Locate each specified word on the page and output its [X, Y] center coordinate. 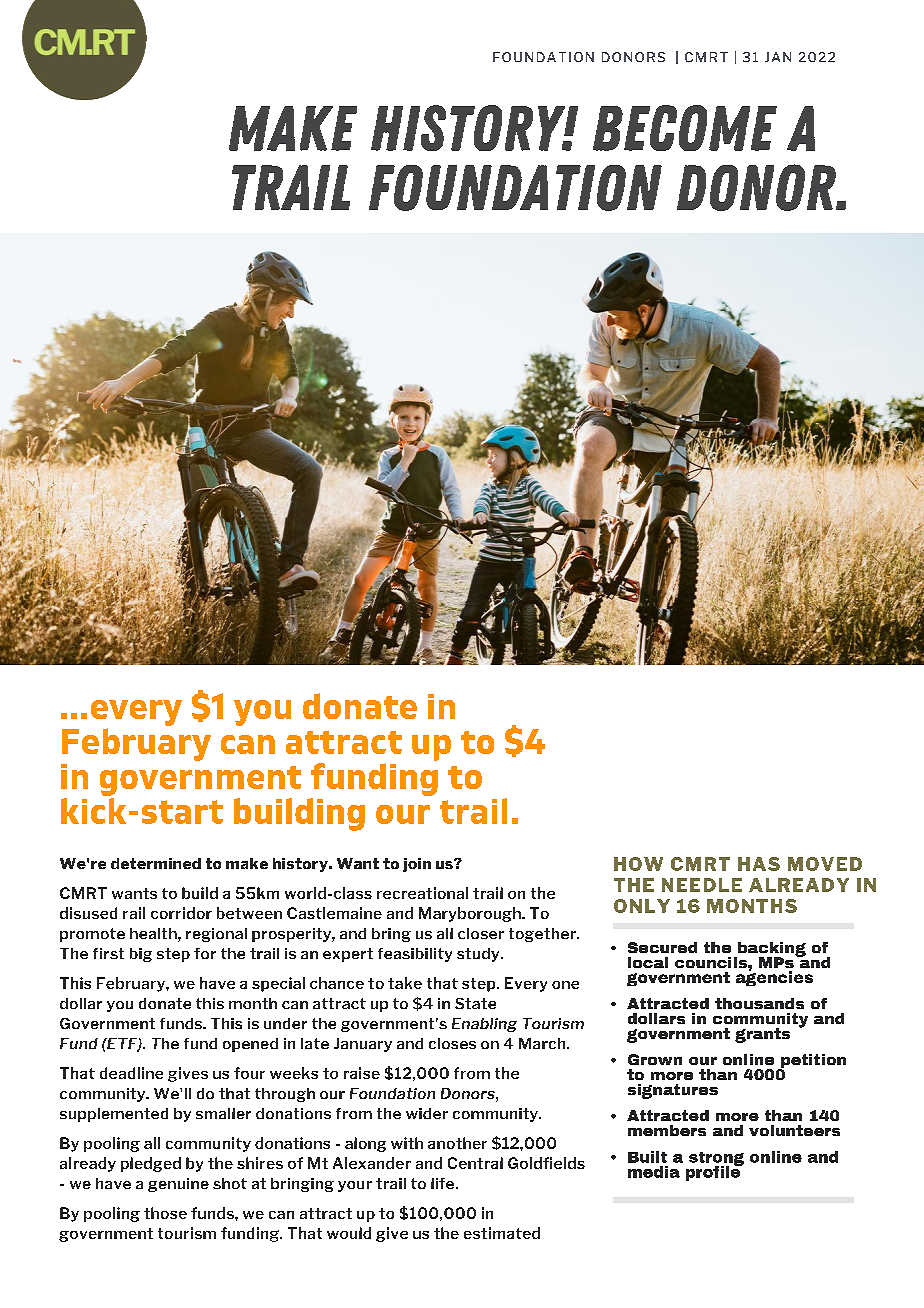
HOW [638, 864]
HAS [759, 864]
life [444, 1183]
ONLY [642, 906]
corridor [181, 913]
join [417, 865]
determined [156, 863]
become [685, 128]
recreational [422, 893]
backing [771, 950]
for [205, 953]
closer [481, 933]
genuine [178, 1185]
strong [716, 1160]
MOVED [825, 864]
